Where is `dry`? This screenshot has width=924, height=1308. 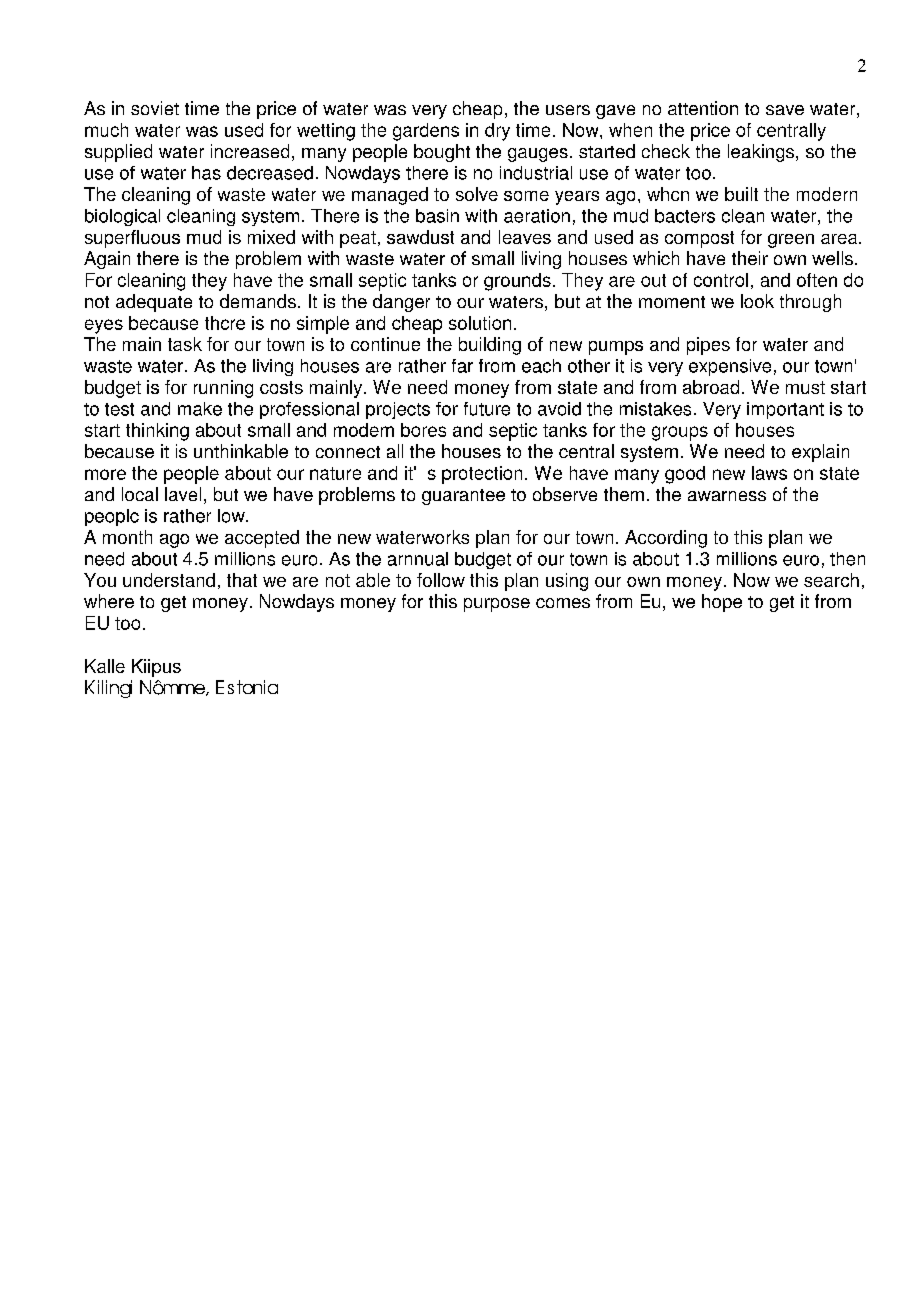 dry is located at coordinates (497, 132).
